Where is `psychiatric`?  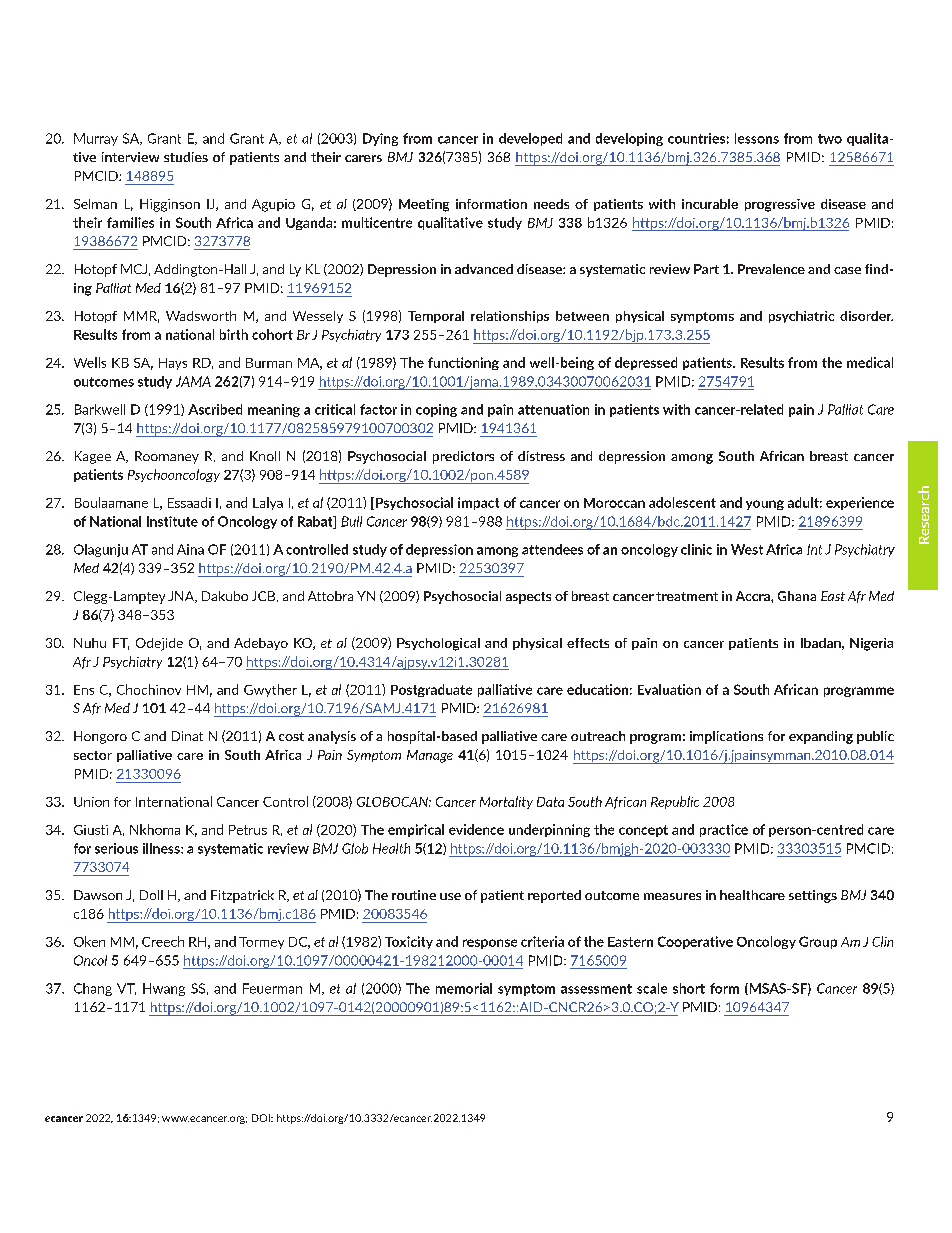
psychiatric is located at coordinates (801, 317).
